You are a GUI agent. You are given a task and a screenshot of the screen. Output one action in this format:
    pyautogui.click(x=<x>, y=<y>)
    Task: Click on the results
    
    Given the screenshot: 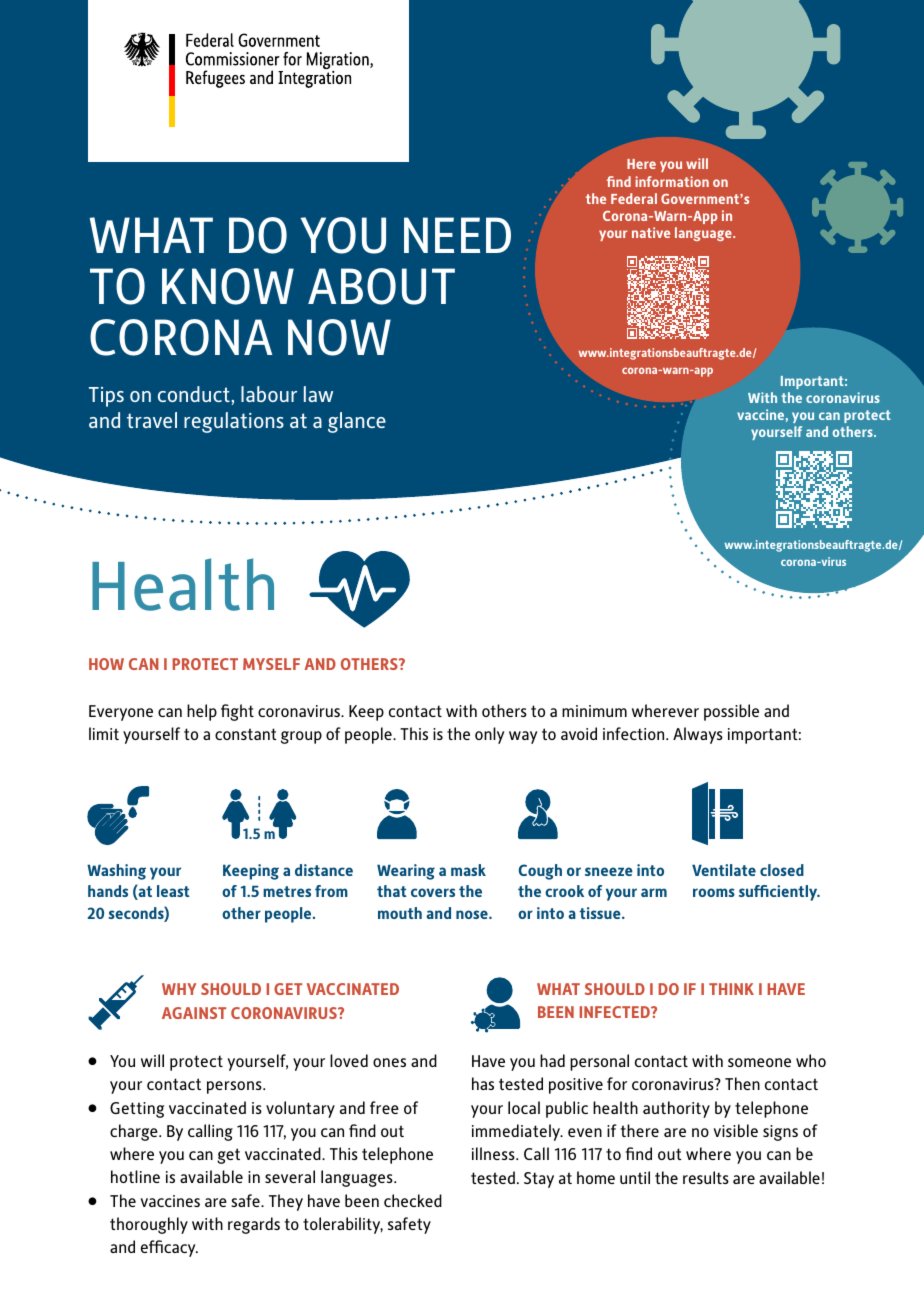 What is the action you would take?
    pyautogui.click(x=706, y=1177)
